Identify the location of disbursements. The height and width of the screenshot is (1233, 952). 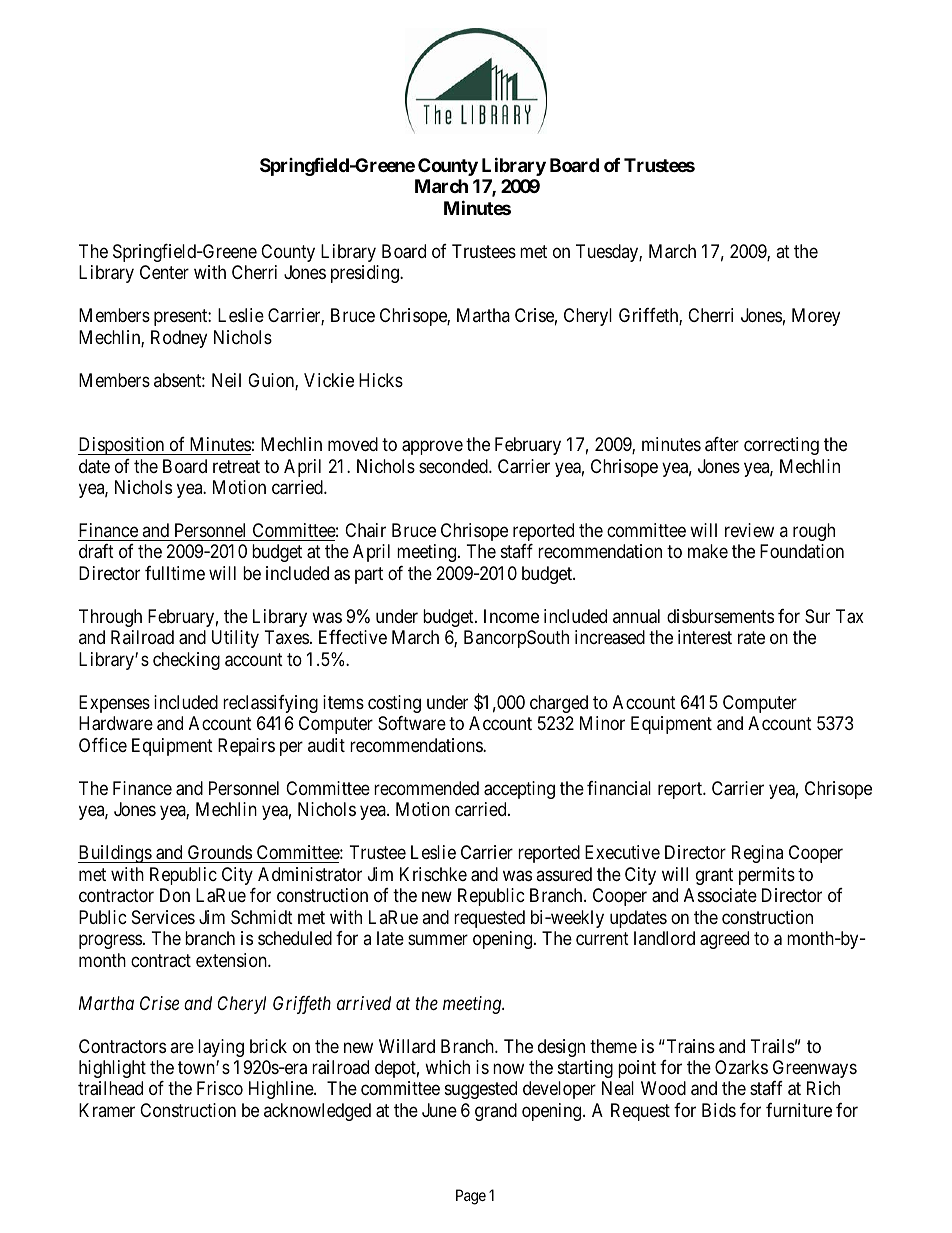
(720, 616).
